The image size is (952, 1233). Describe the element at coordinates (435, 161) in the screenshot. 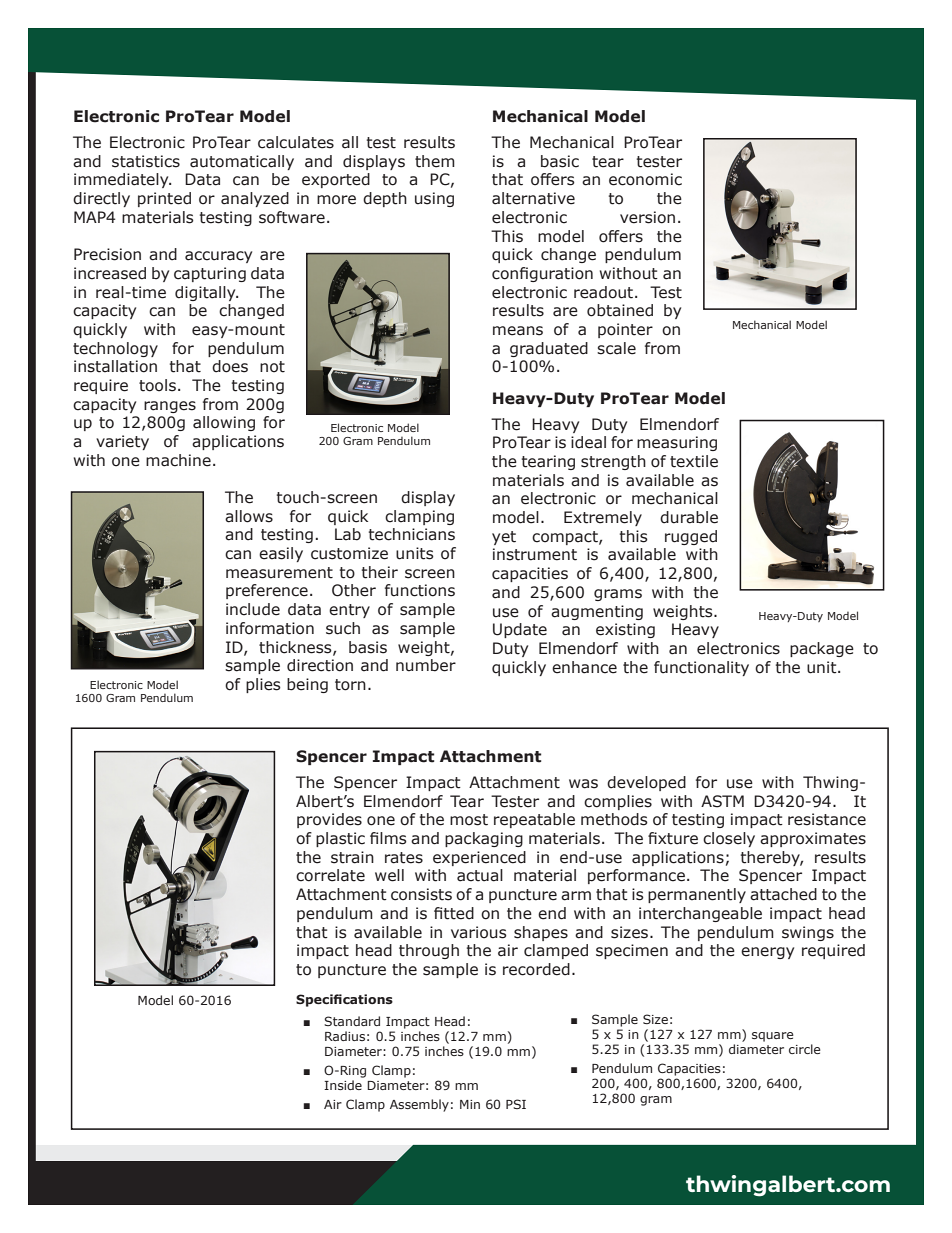

I see `them` at that location.
